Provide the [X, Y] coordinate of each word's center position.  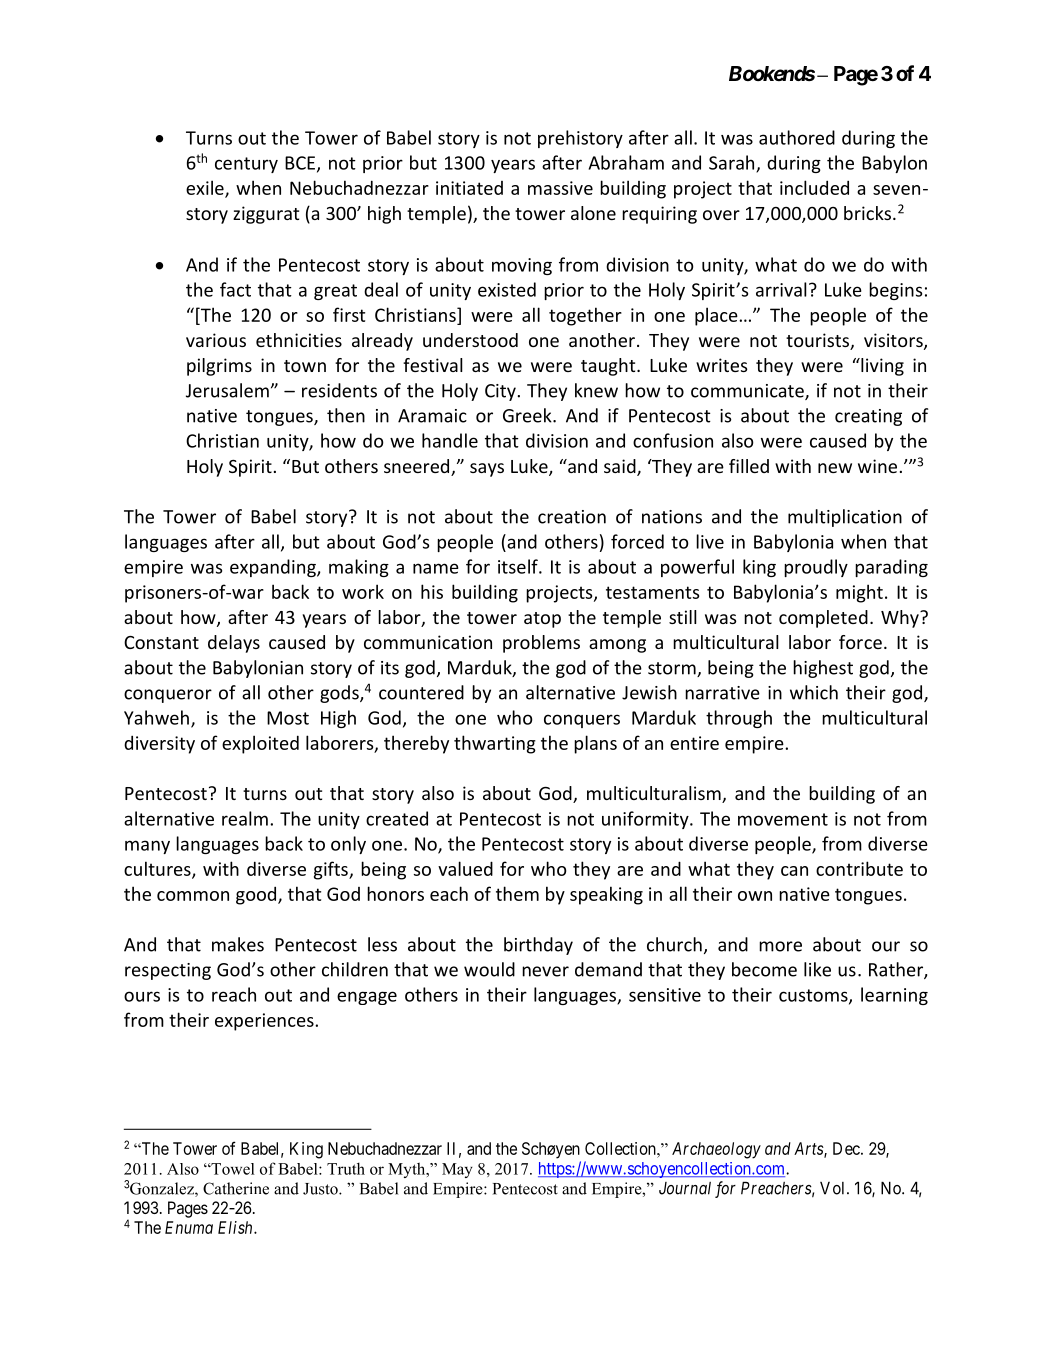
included [814, 187]
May [457, 1170]
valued [465, 868]
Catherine [236, 1188]
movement [783, 819]
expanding [274, 568]
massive [560, 188]
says [487, 470]
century [246, 165]
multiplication [845, 518]
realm [245, 818]
